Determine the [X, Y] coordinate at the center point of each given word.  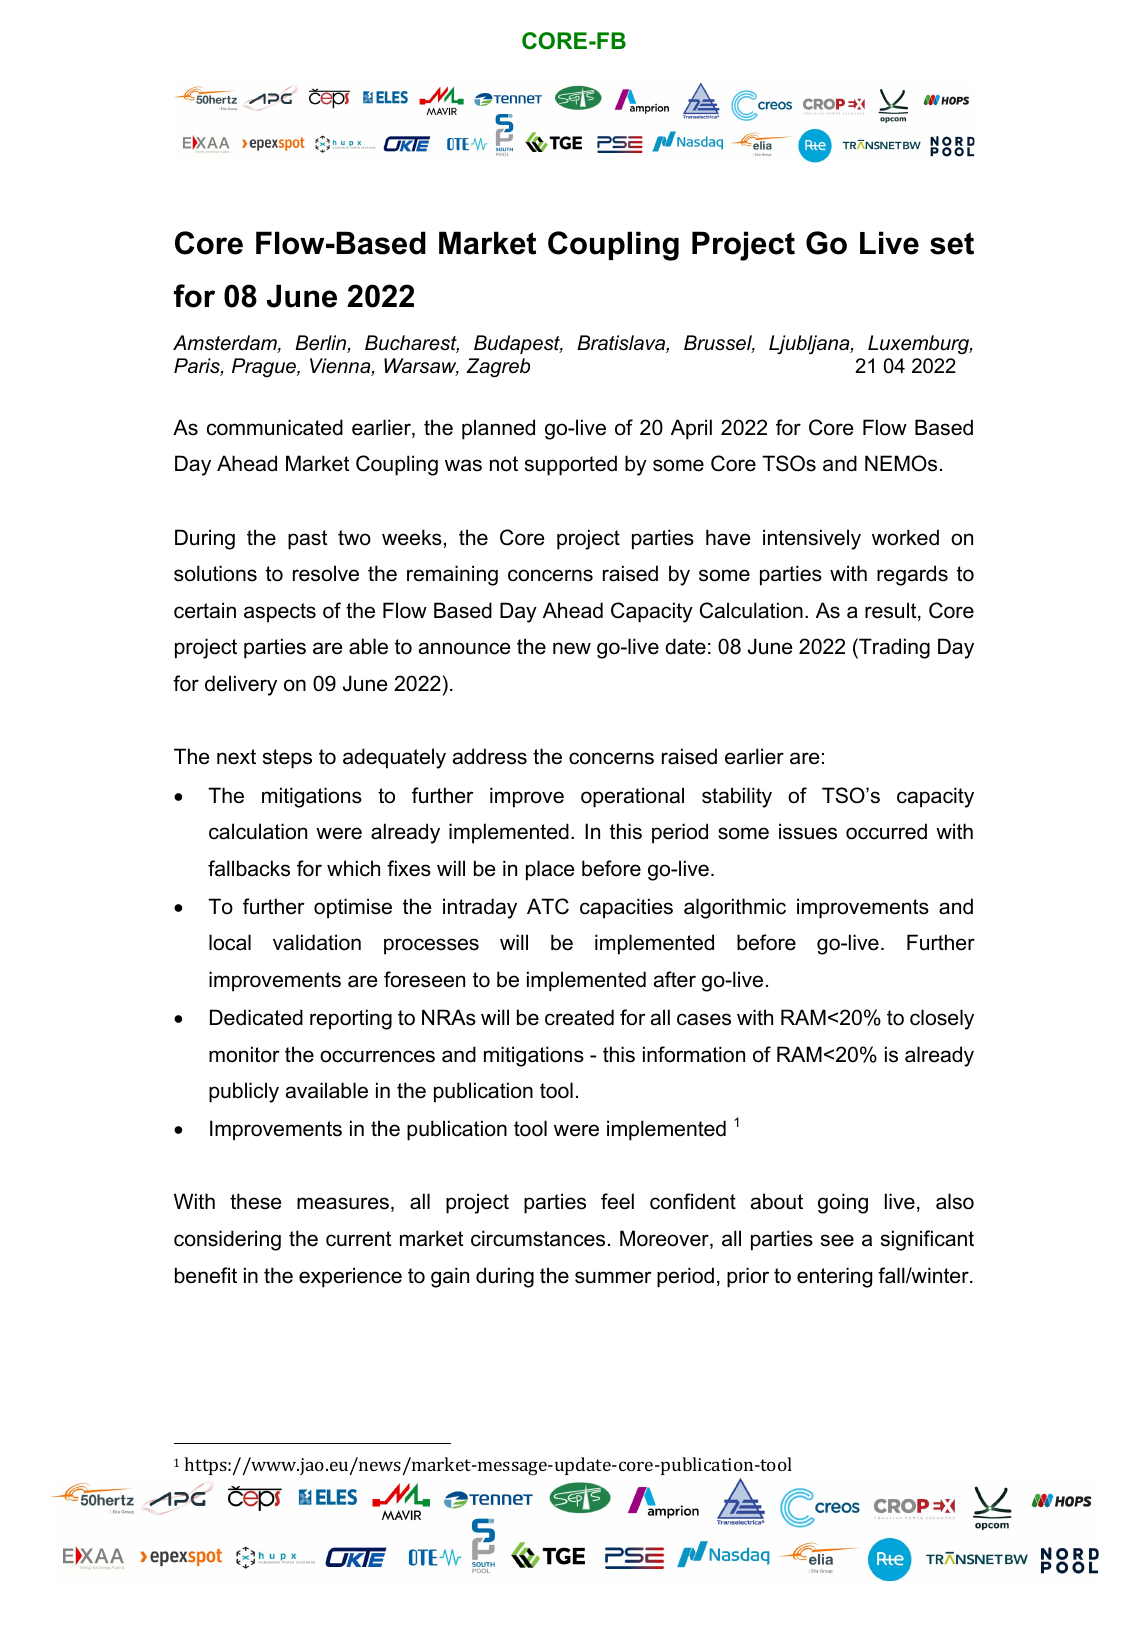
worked [905, 537]
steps [287, 759]
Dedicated [256, 1017]
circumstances [538, 1238]
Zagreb [498, 368]
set [952, 243]
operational [632, 797]
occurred [886, 831]
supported [571, 465]
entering [834, 1277]
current [358, 1239]
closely [942, 1019]
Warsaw [421, 367]
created [579, 1017]
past [307, 540]
